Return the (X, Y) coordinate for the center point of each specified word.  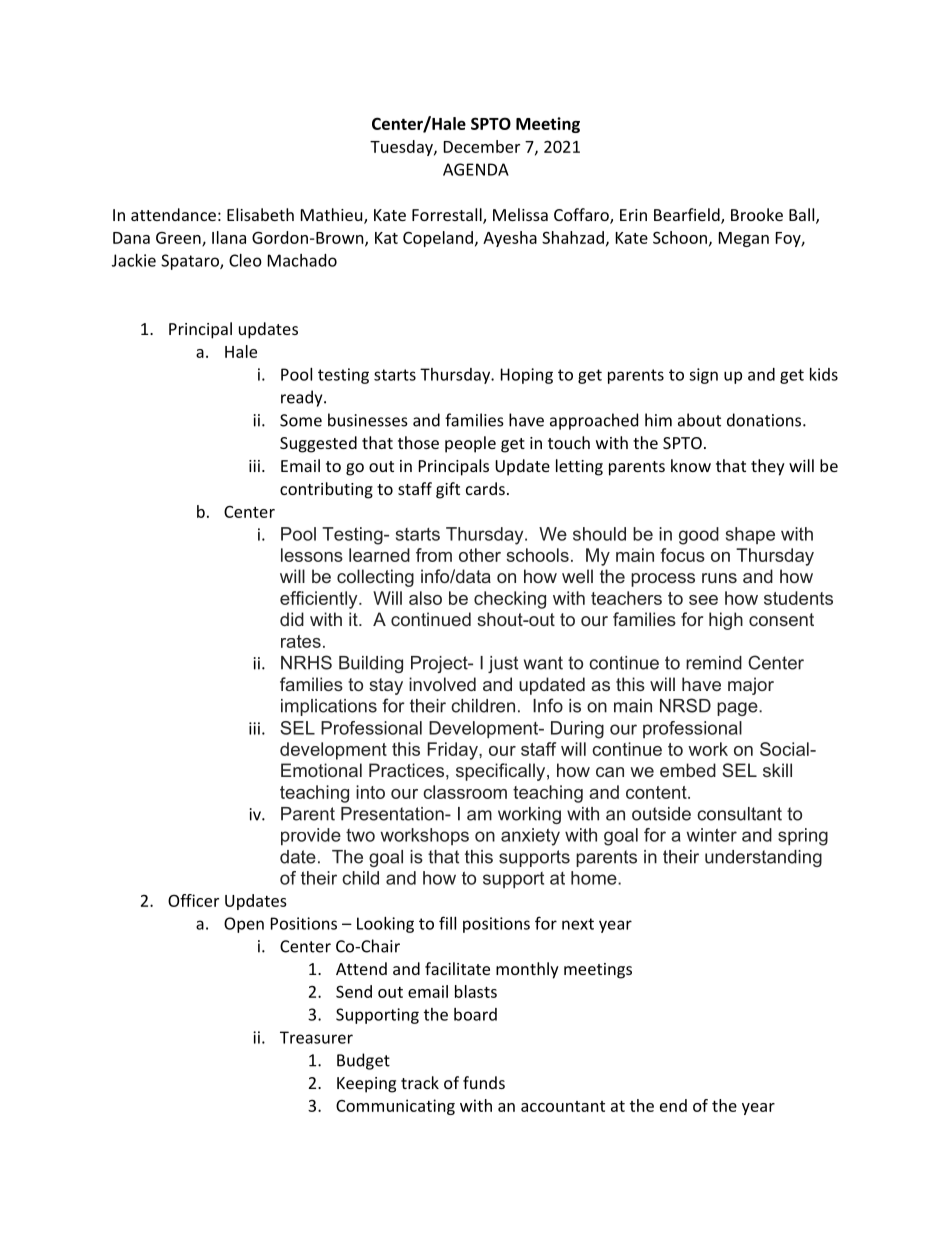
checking (510, 600)
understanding (763, 858)
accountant (563, 1106)
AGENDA (476, 169)
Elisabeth (260, 214)
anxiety (530, 837)
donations (765, 420)
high (726, 621)
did (292, 619)
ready (303, 398)
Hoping (527, 376)
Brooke (757, 214)
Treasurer (316, 1037)
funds (484, 1082)
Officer (193, 900)
